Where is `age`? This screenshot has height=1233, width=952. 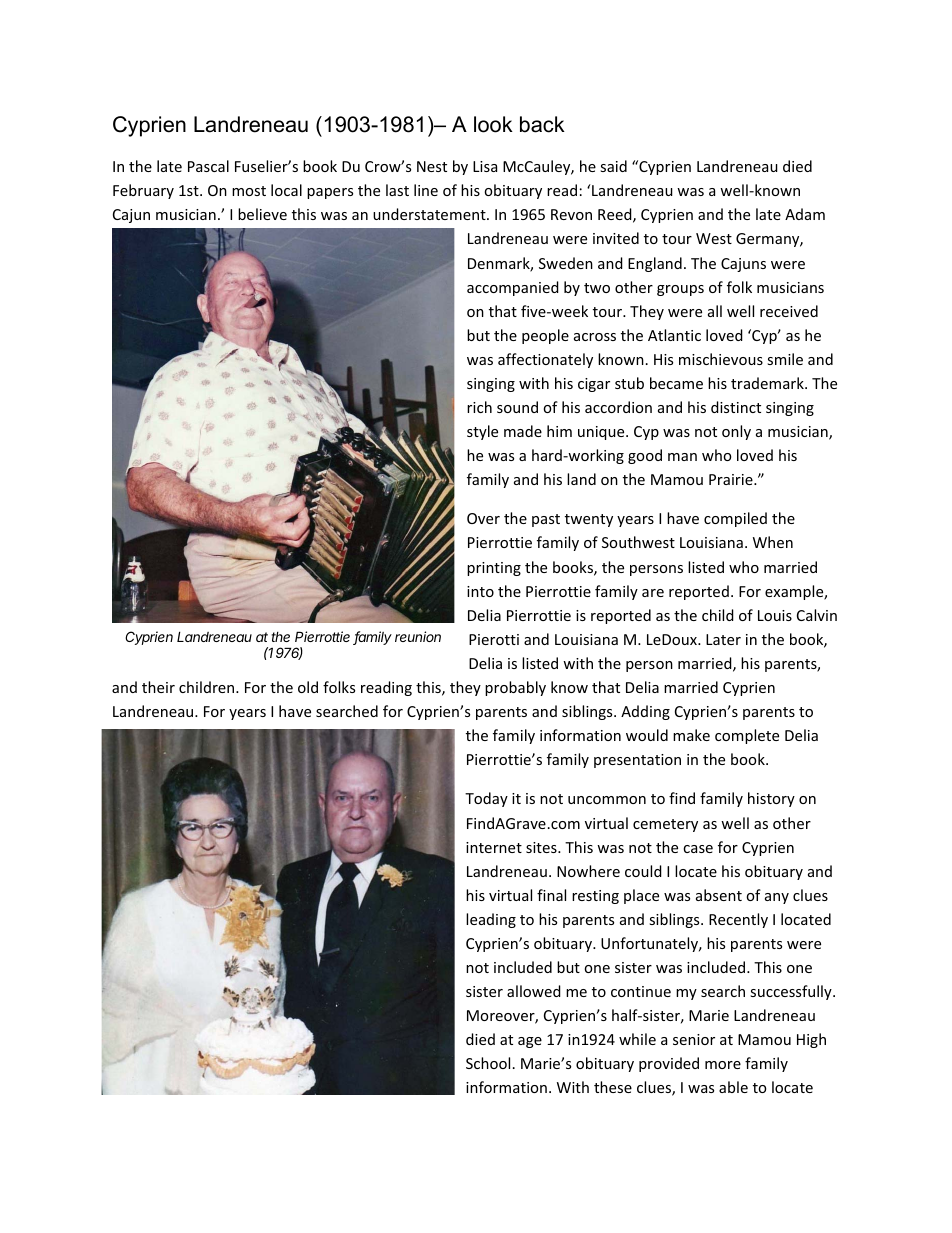
age is located at coordinates (530, 1042).
